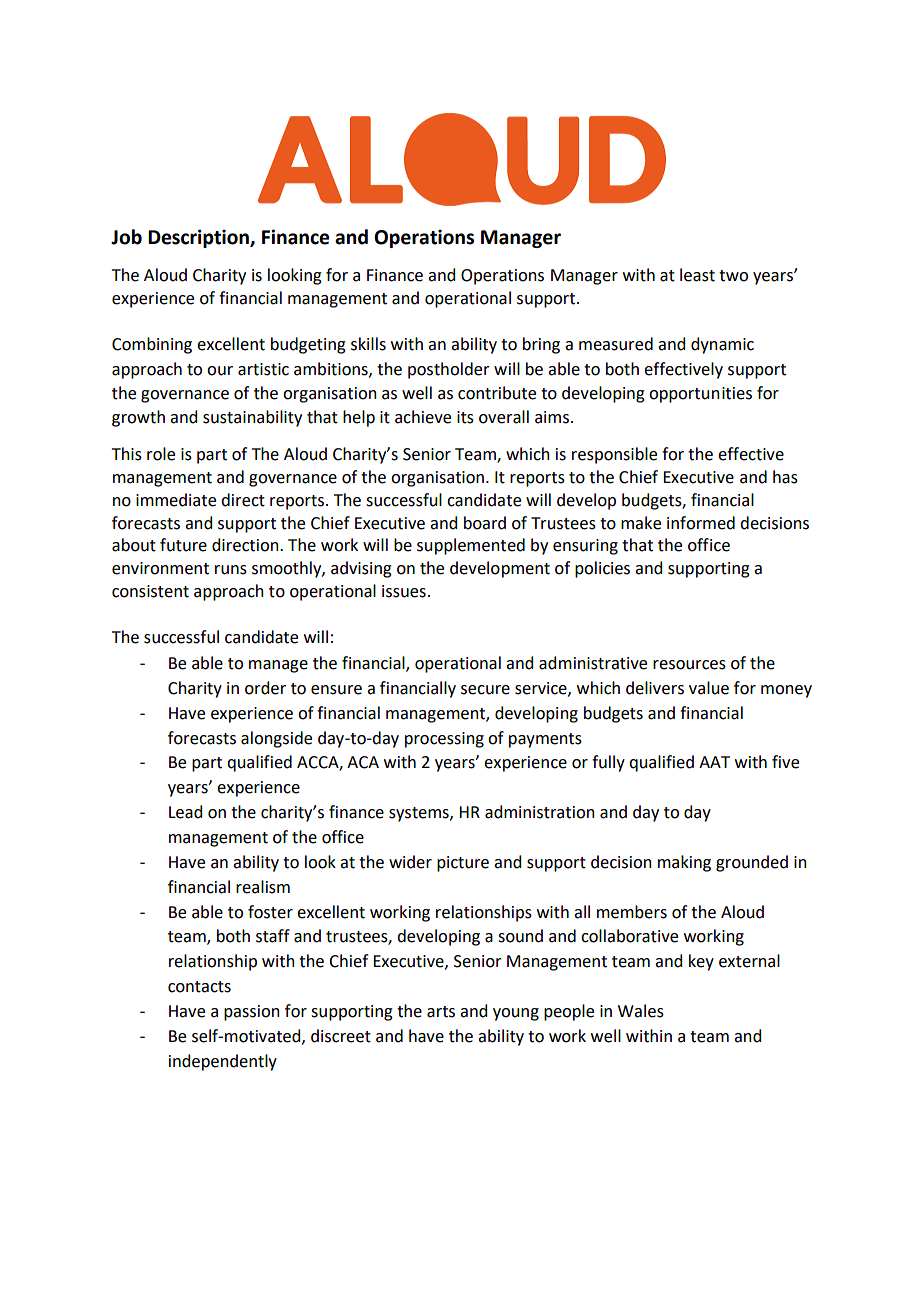 This page has height=1308, width=924. I want to click on skills, so click(368, 344).
